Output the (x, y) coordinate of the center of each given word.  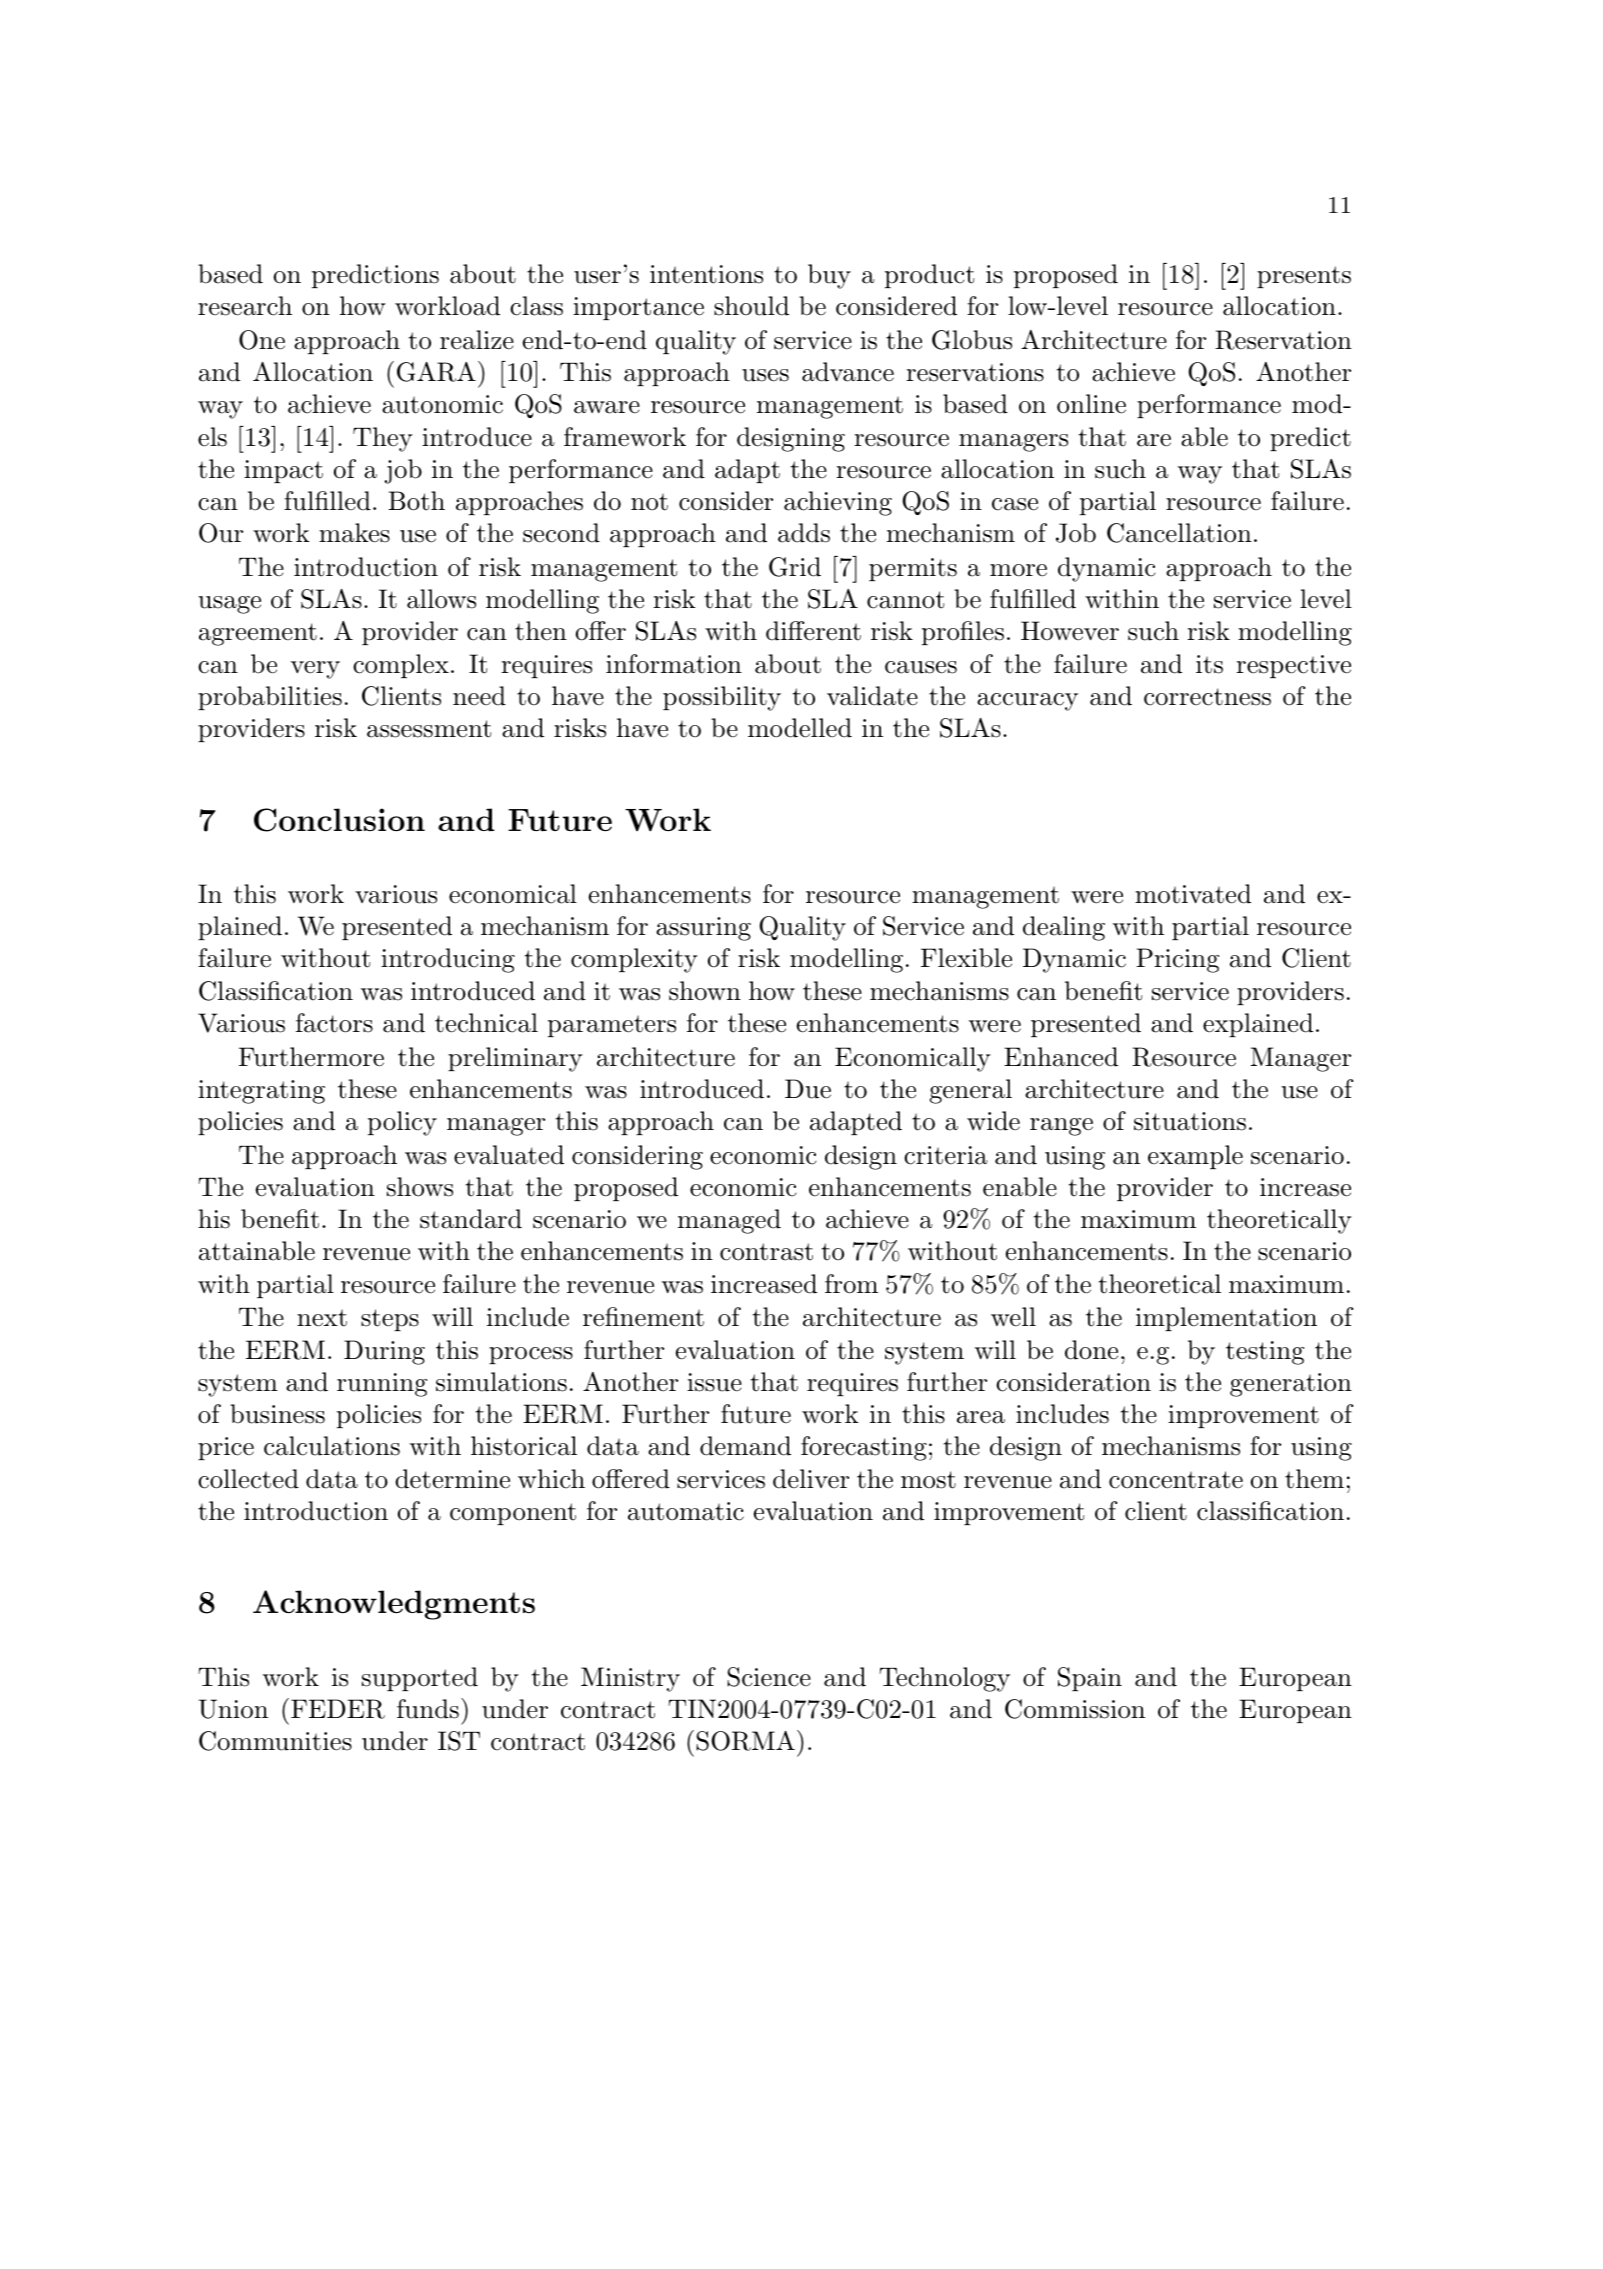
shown (705, 991)
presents (1304, 277)
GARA (436, 372)
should (751, 306)
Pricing (1177, 960)
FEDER (338, 1709)
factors (334, 1023)
